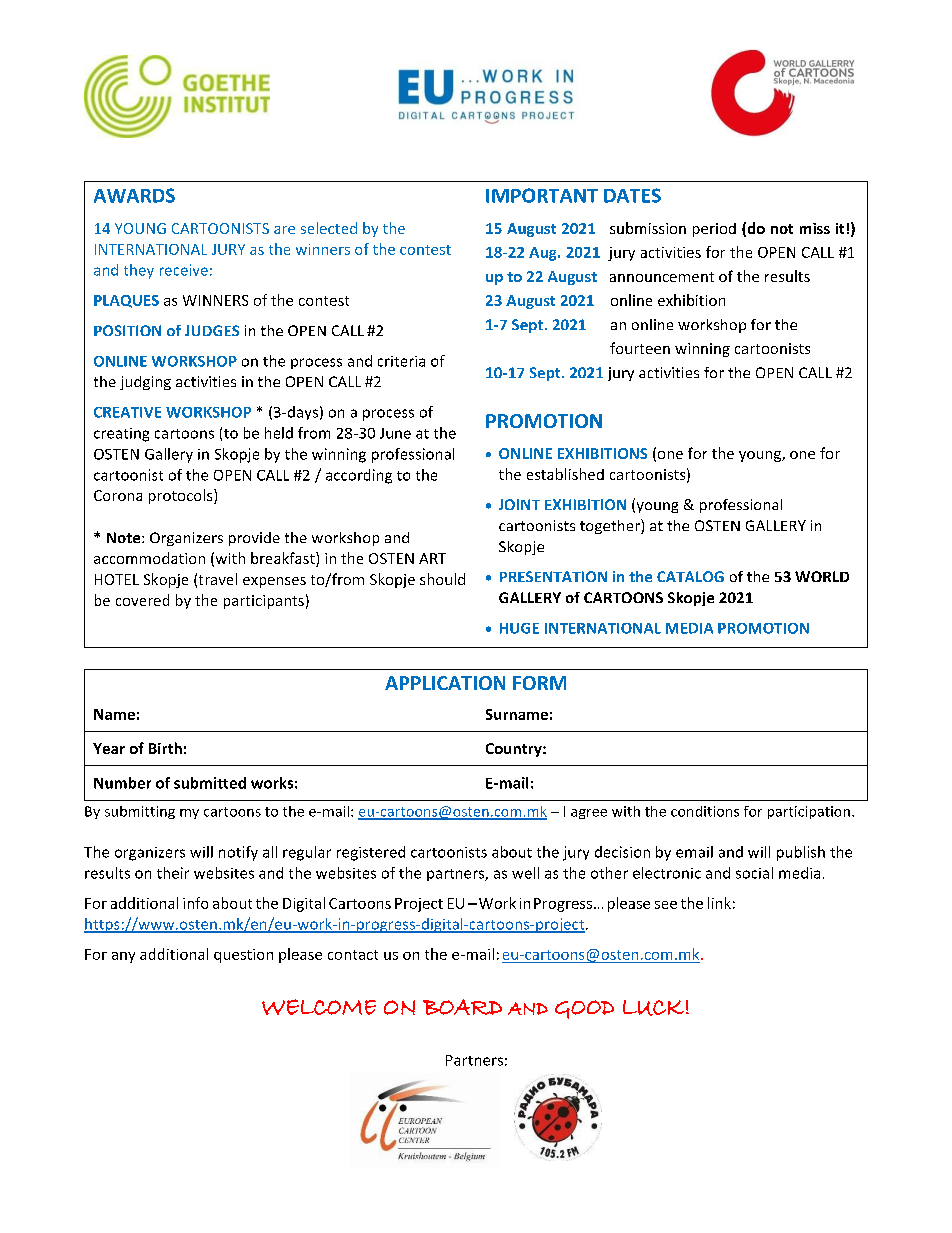 The image size is (952, 1233). What do you see at coordinates (442, 579) in the document?
I see `should` at bounding box center [442, 579].
